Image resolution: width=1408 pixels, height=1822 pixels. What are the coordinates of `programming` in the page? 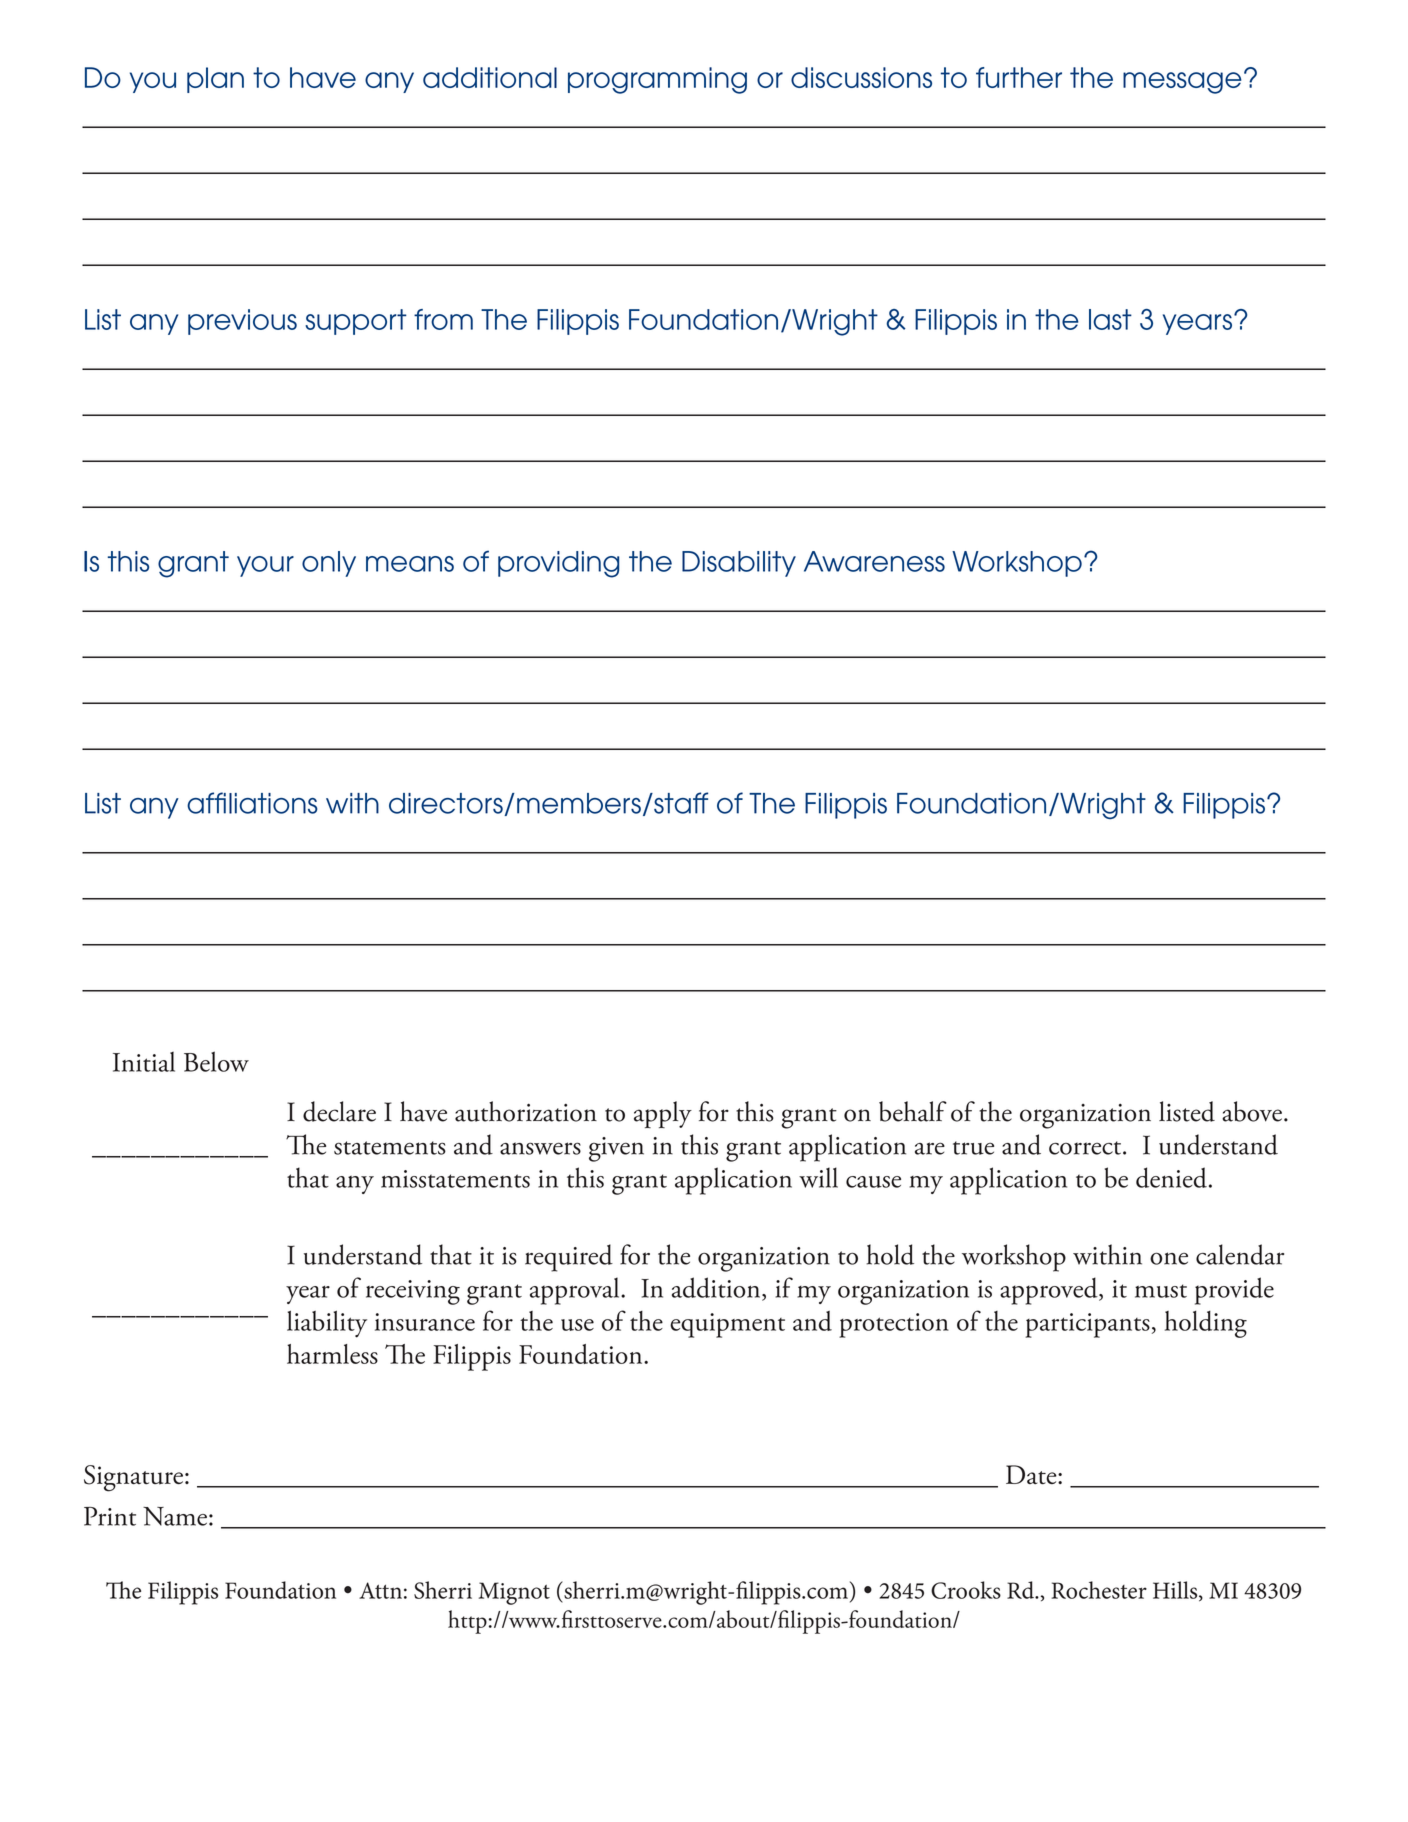 It's located at (657, 80).
